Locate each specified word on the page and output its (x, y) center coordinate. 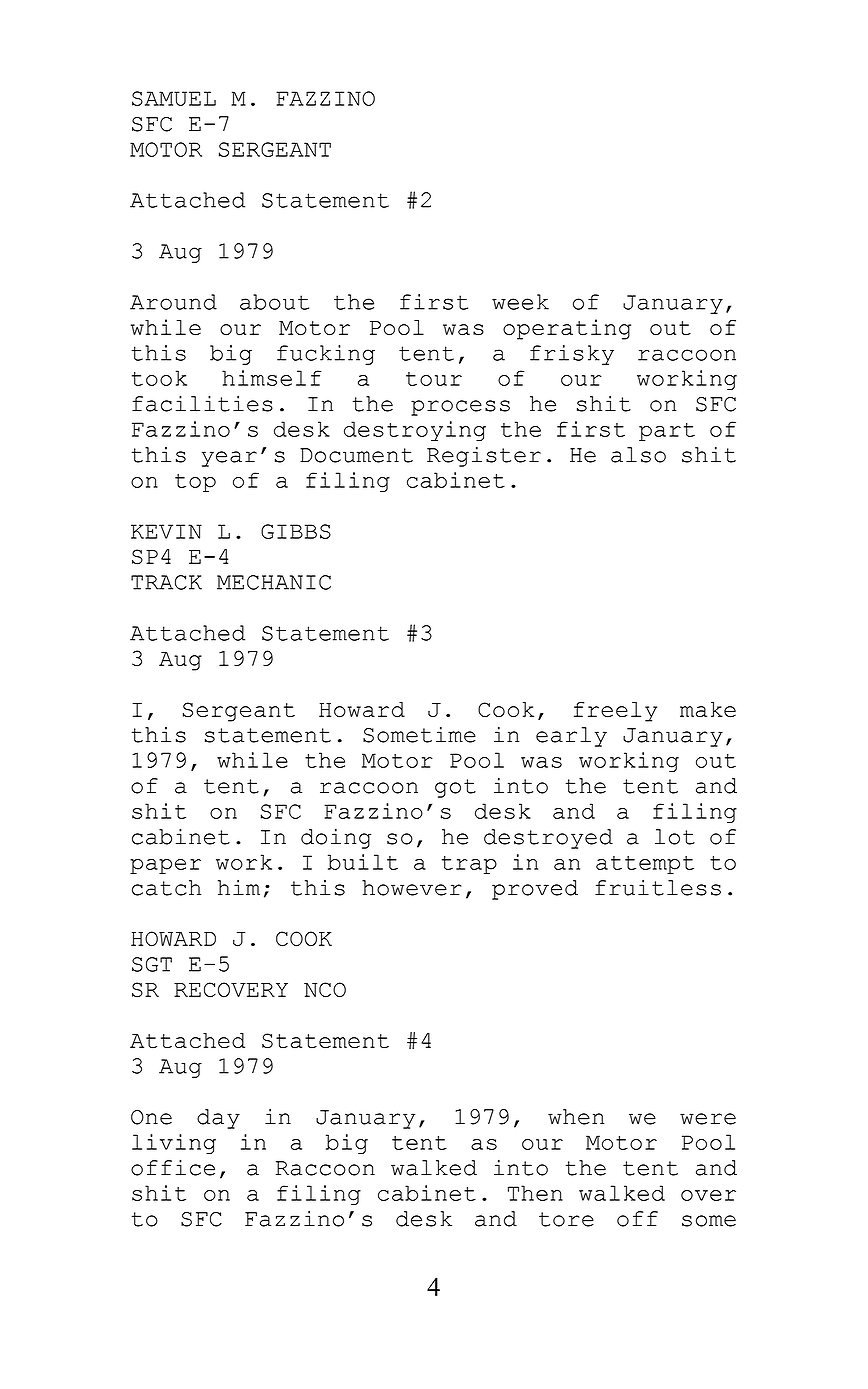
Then (535, 1193)
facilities (202, 403)
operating (567, 329)
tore (566, 1219)
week (520, 302)
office (173, 1167)
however (411, 888)
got (455, 788)
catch (166, 888)
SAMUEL (174, 98)
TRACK (166, 582)
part (667, 432)
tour (434, 379)
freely (615, 712)
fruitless (658, 887)
